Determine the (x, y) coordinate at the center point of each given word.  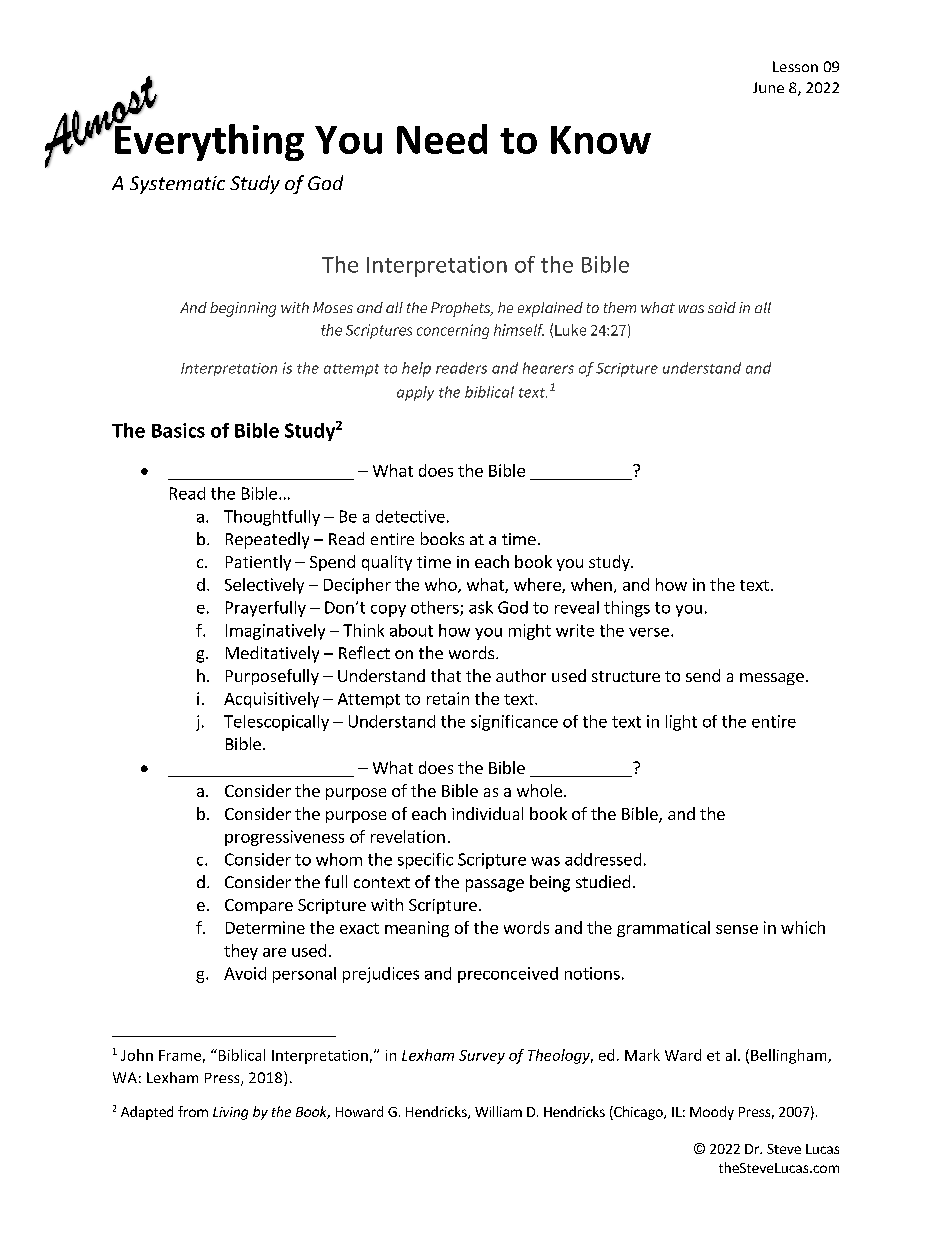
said (722, 307)
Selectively (264, 586)
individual (487, 813)
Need (442, 139)
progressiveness (284, 838)
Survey (482, 1057)
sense (737, 929)
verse (649, 632)
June (768, 87)
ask (481, 607)
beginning (243, 309)
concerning (453, 331)
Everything (208, 141)
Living (230, 1113)
